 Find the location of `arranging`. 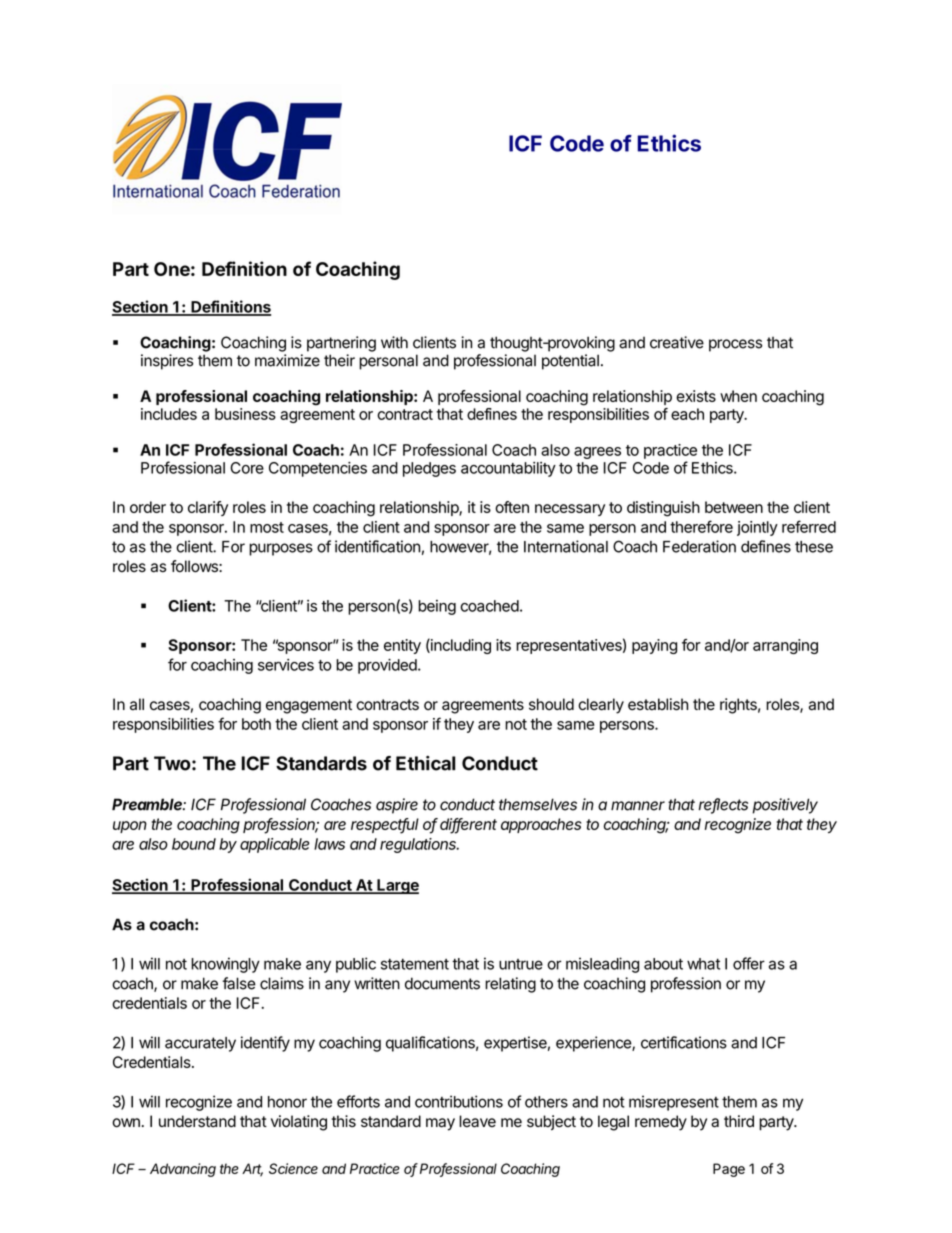

arranging is located at coordinates (785, 646).
